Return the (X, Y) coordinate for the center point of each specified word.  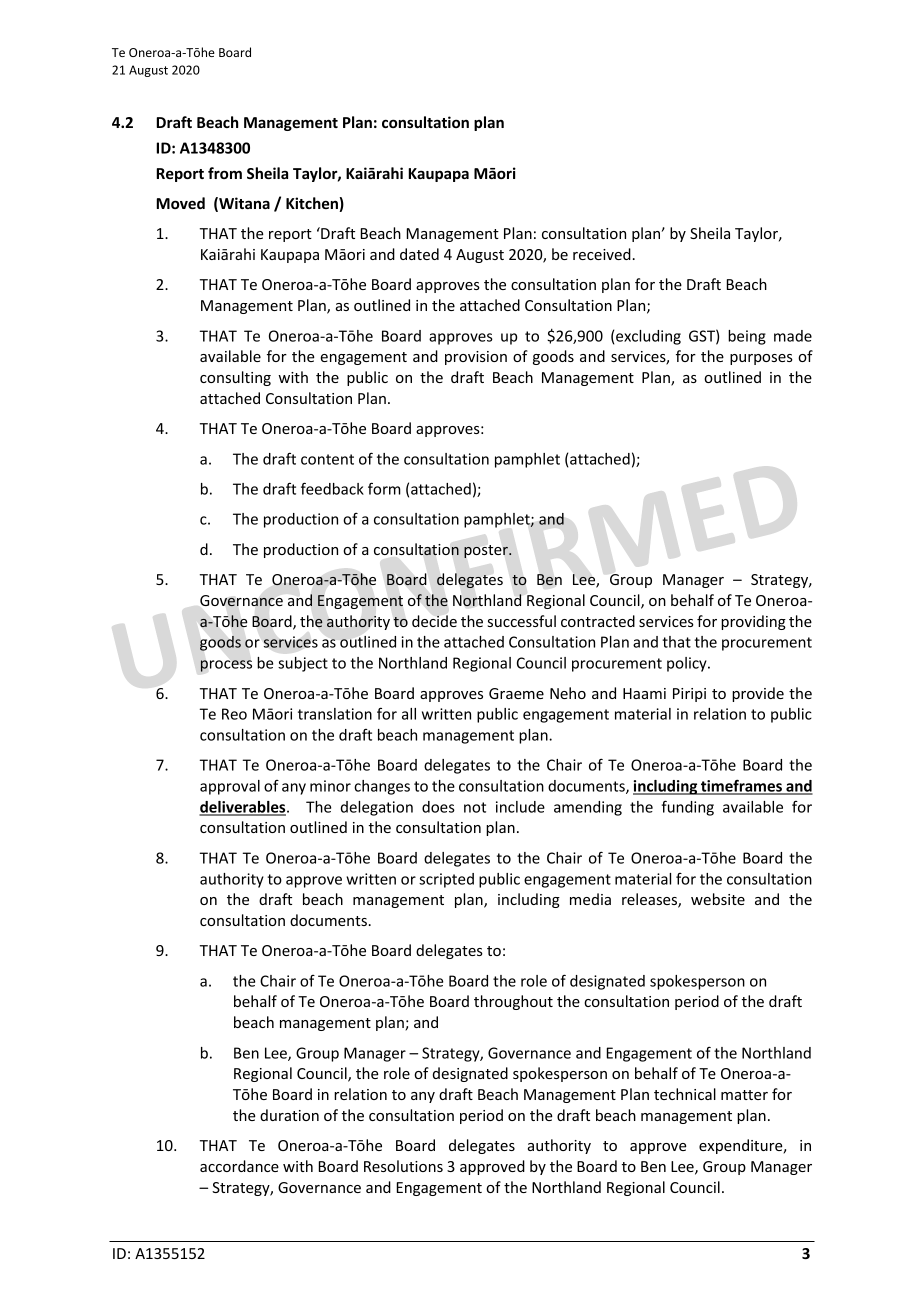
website (718, 899)
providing (753, 622)
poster (487, 551)
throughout (513, 1002)
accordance (239, 1166)
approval (230, 787)
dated (419, 254)
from (225, 173)
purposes (761, 359)
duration (289, 1115)
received (602, 254)
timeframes (741, 786)
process (226, 666)
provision (476, 358)
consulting (235, 378)
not (475, 807)
